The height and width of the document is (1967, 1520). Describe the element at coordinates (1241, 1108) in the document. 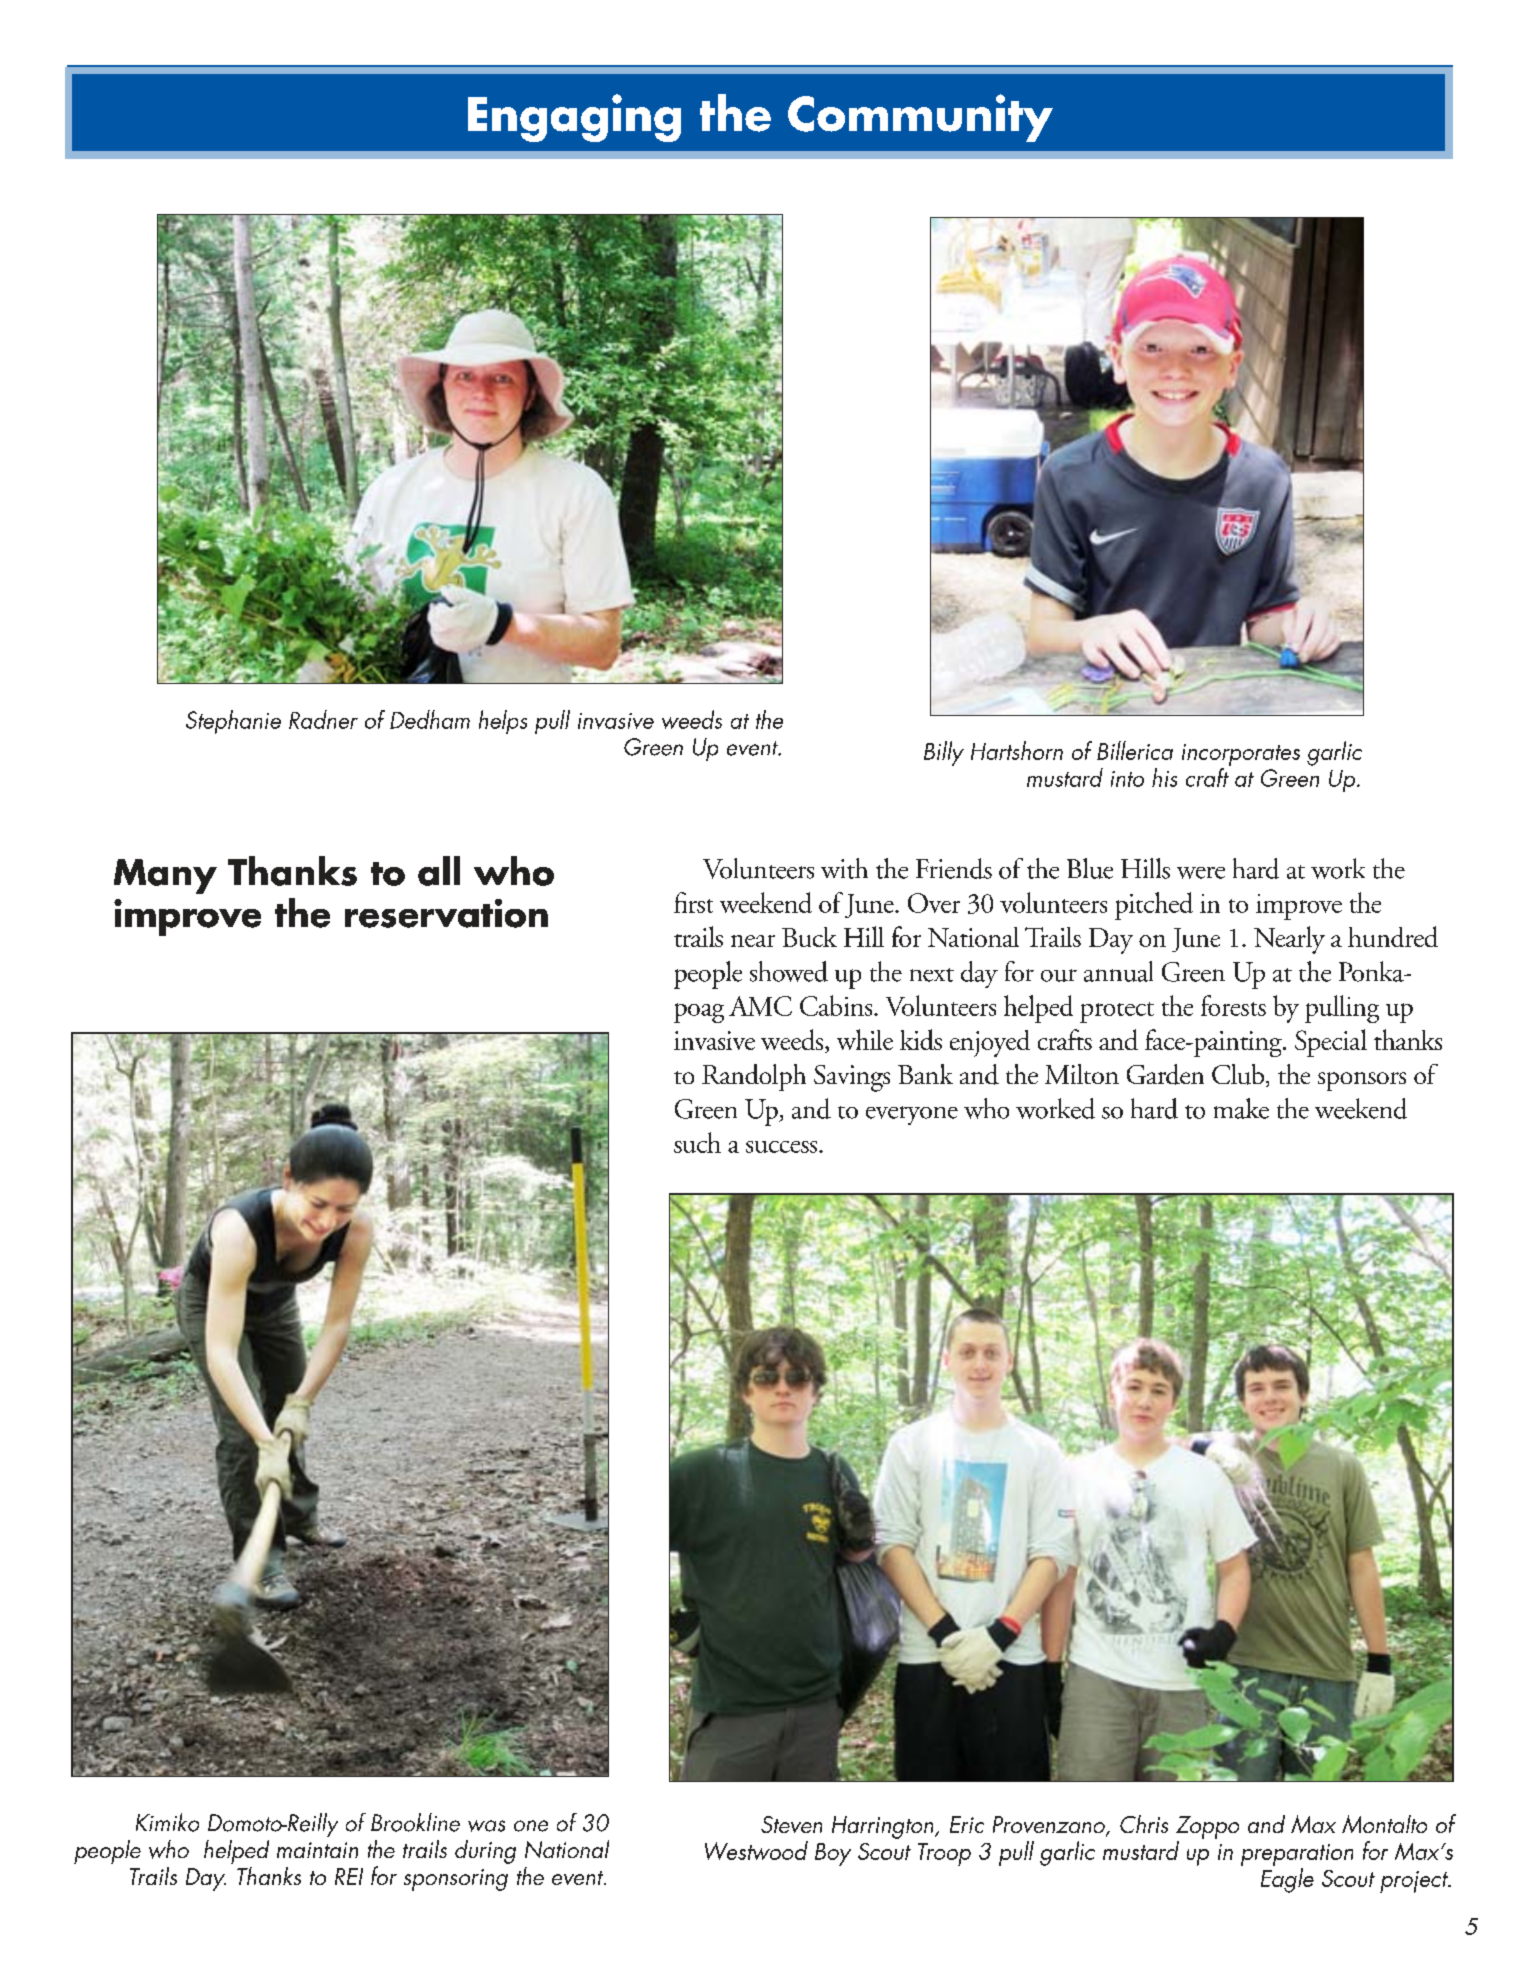

I see `make` at that location.
